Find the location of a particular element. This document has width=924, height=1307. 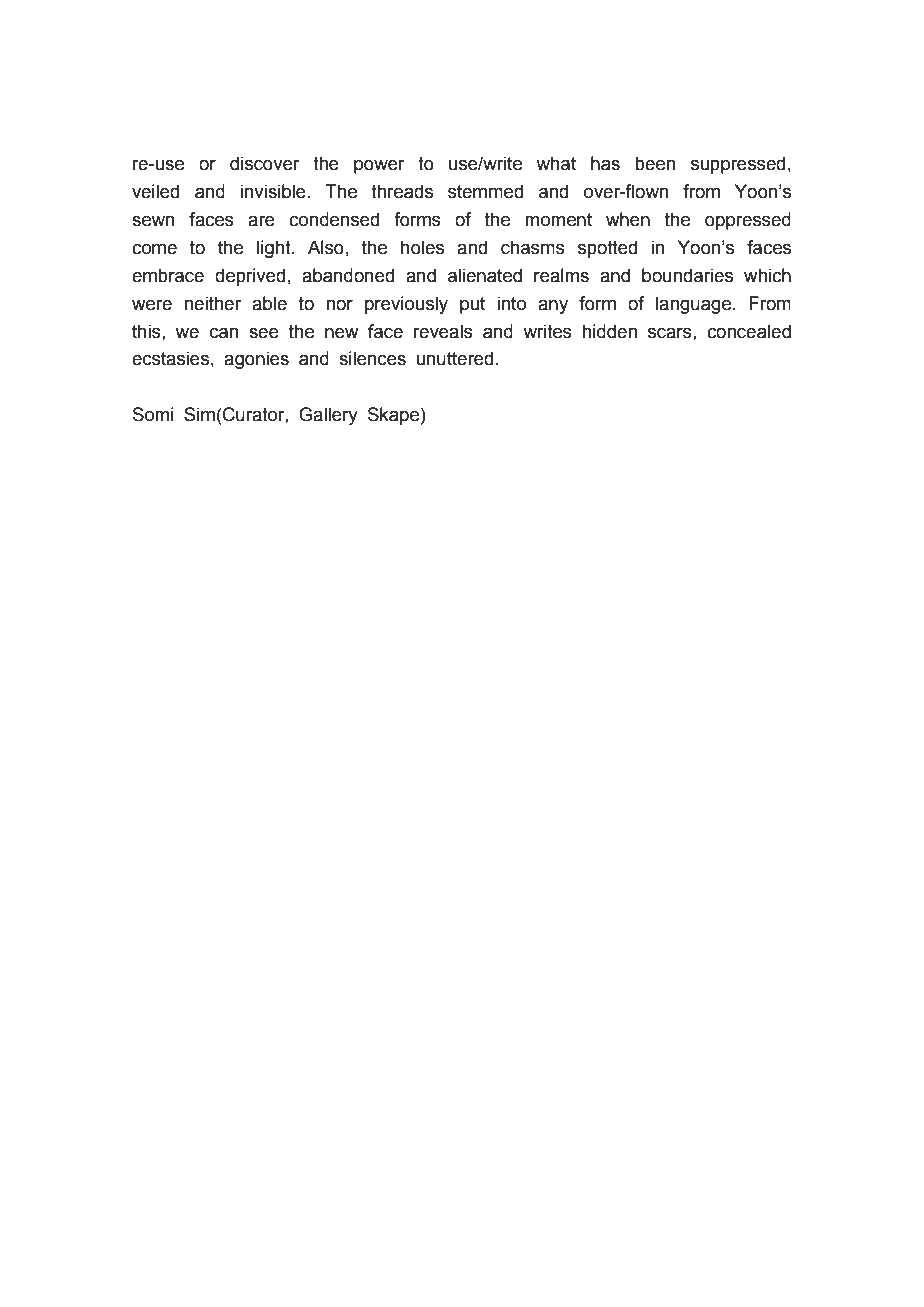

holes is located at coordinates (422, 247).
